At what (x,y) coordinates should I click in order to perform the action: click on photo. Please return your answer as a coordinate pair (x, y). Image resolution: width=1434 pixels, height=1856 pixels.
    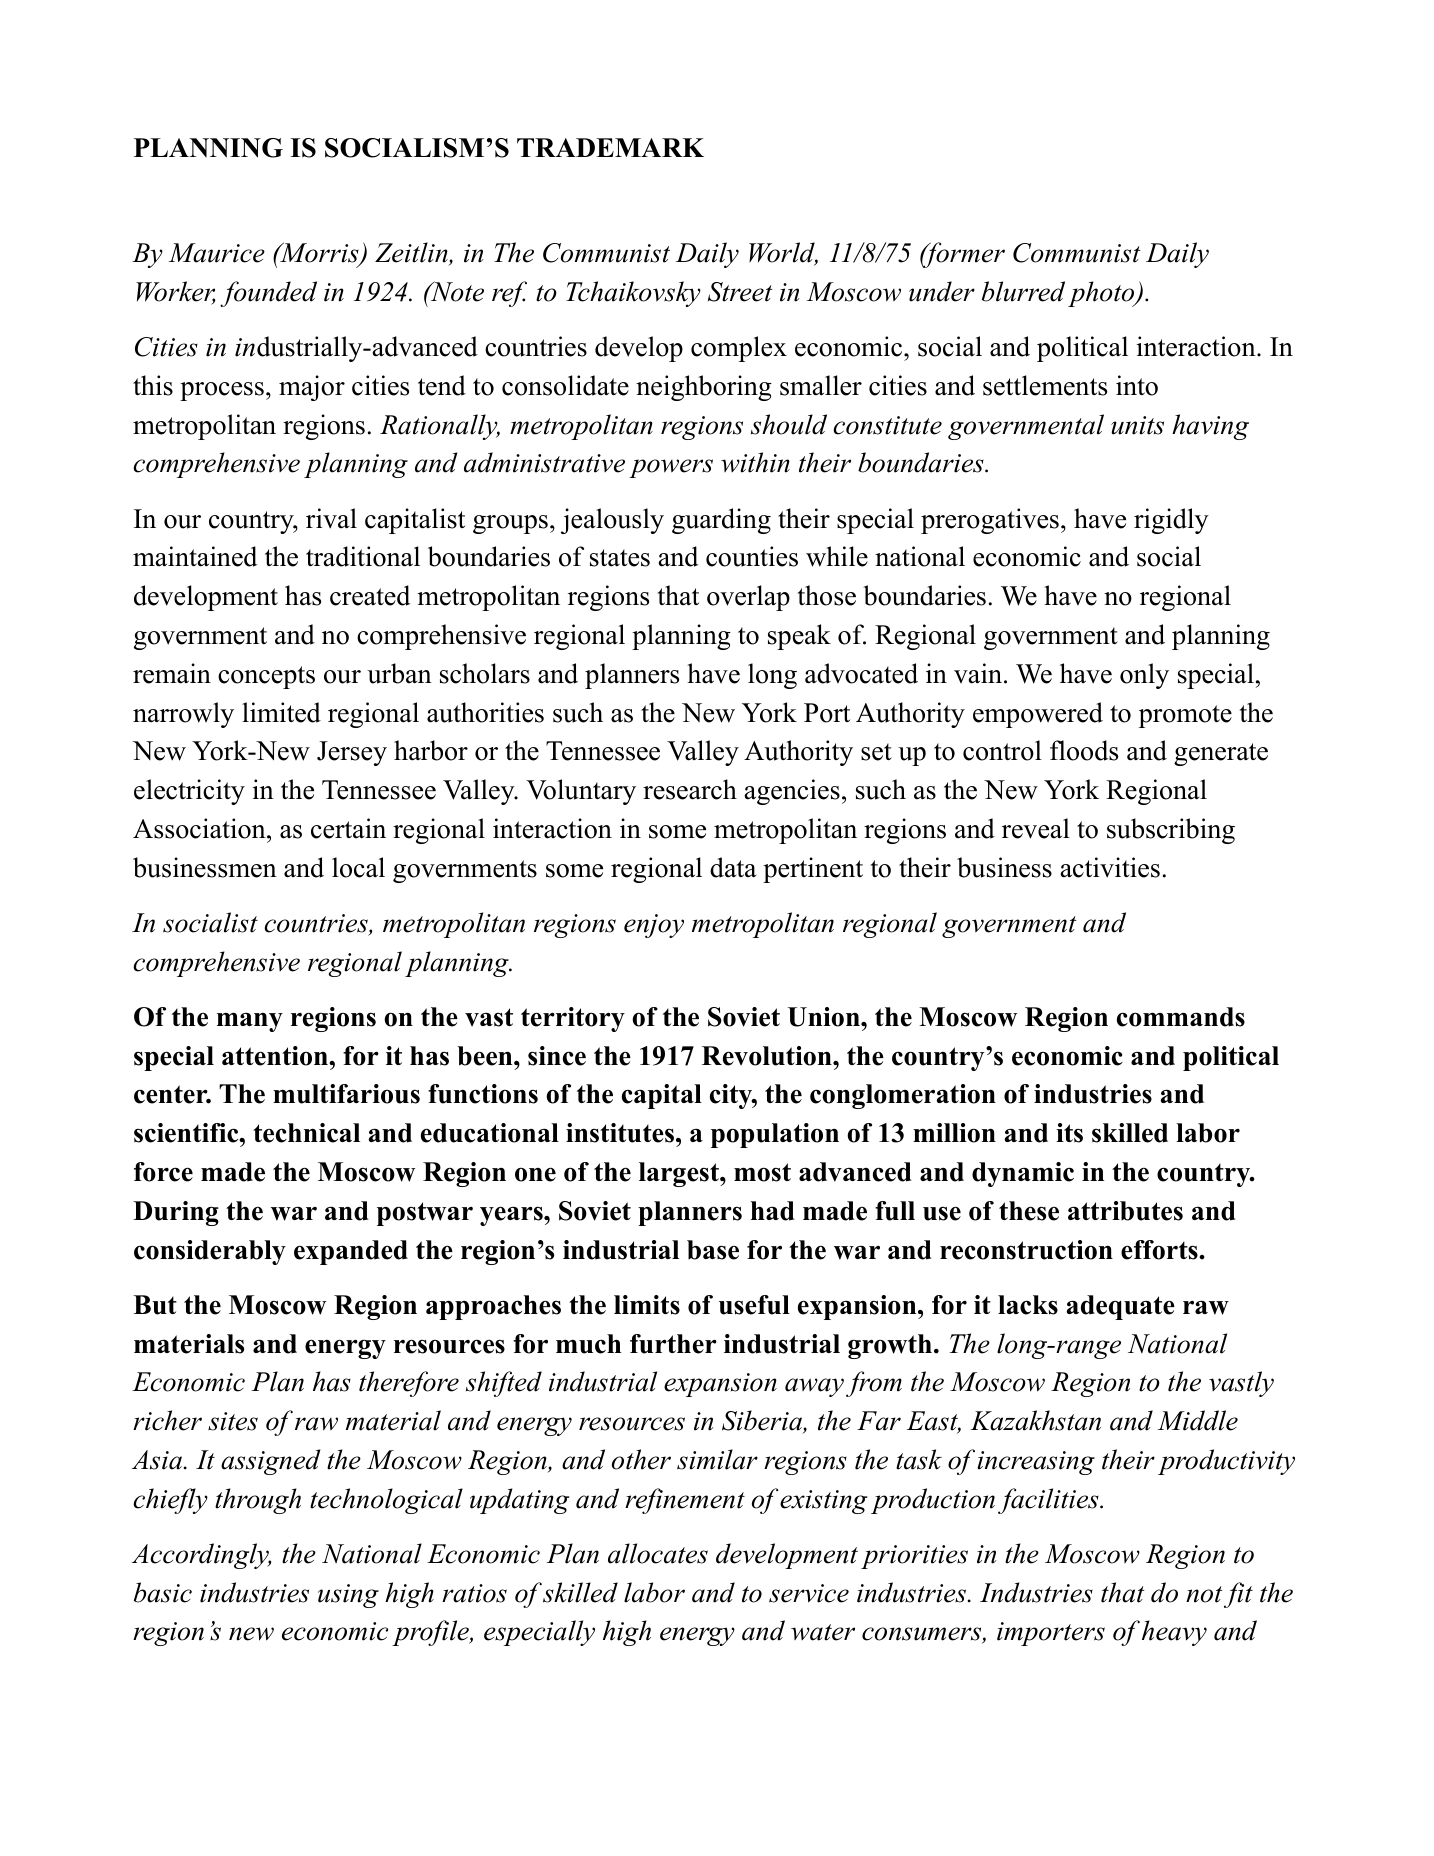
    Looking at the image, I should click on (1102, 294).
